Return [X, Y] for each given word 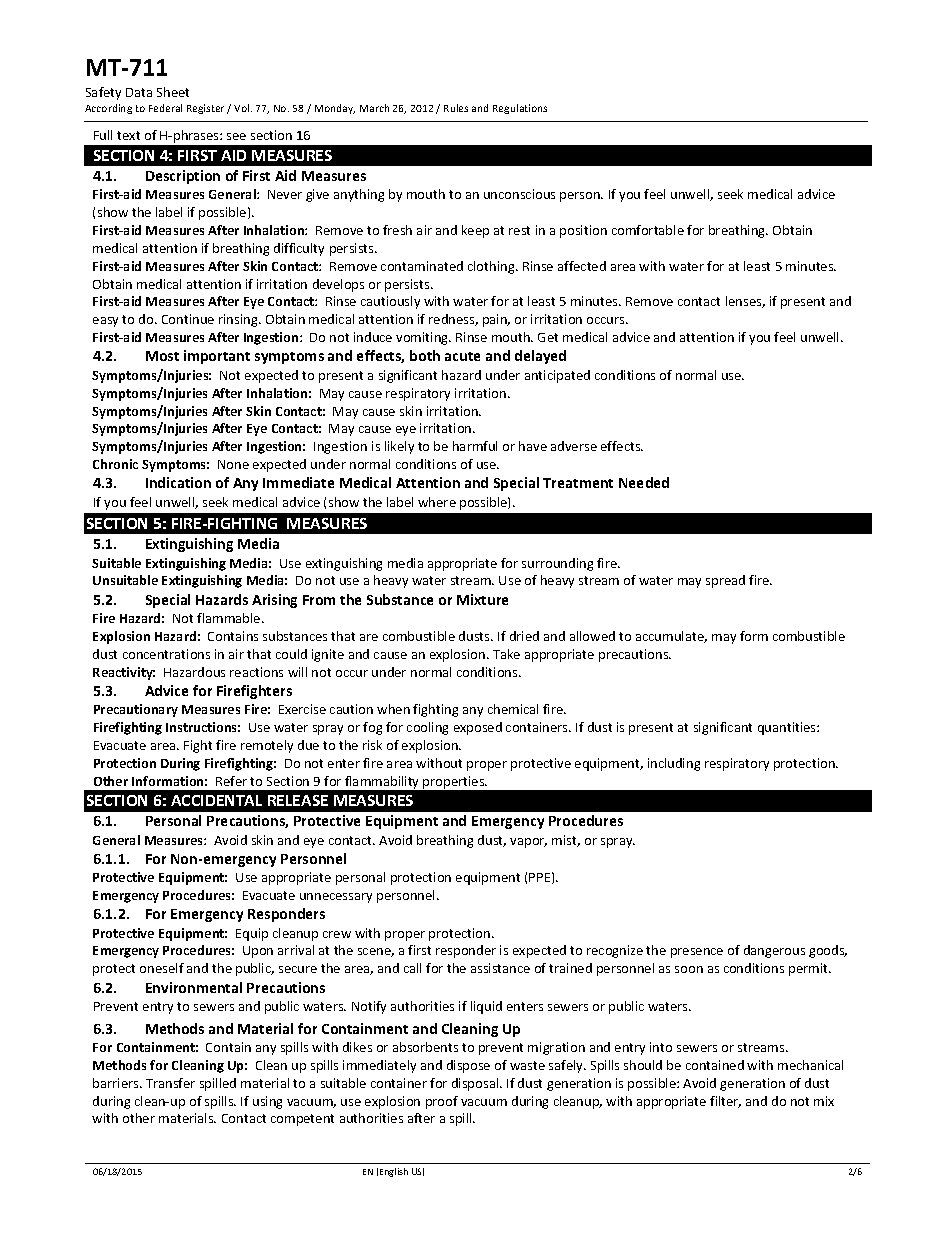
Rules [456, 108]
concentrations [166, 654]
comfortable [648, 230]
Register [205, 109]
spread [725, 581]
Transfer [170, 1083]
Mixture [482, 599]
